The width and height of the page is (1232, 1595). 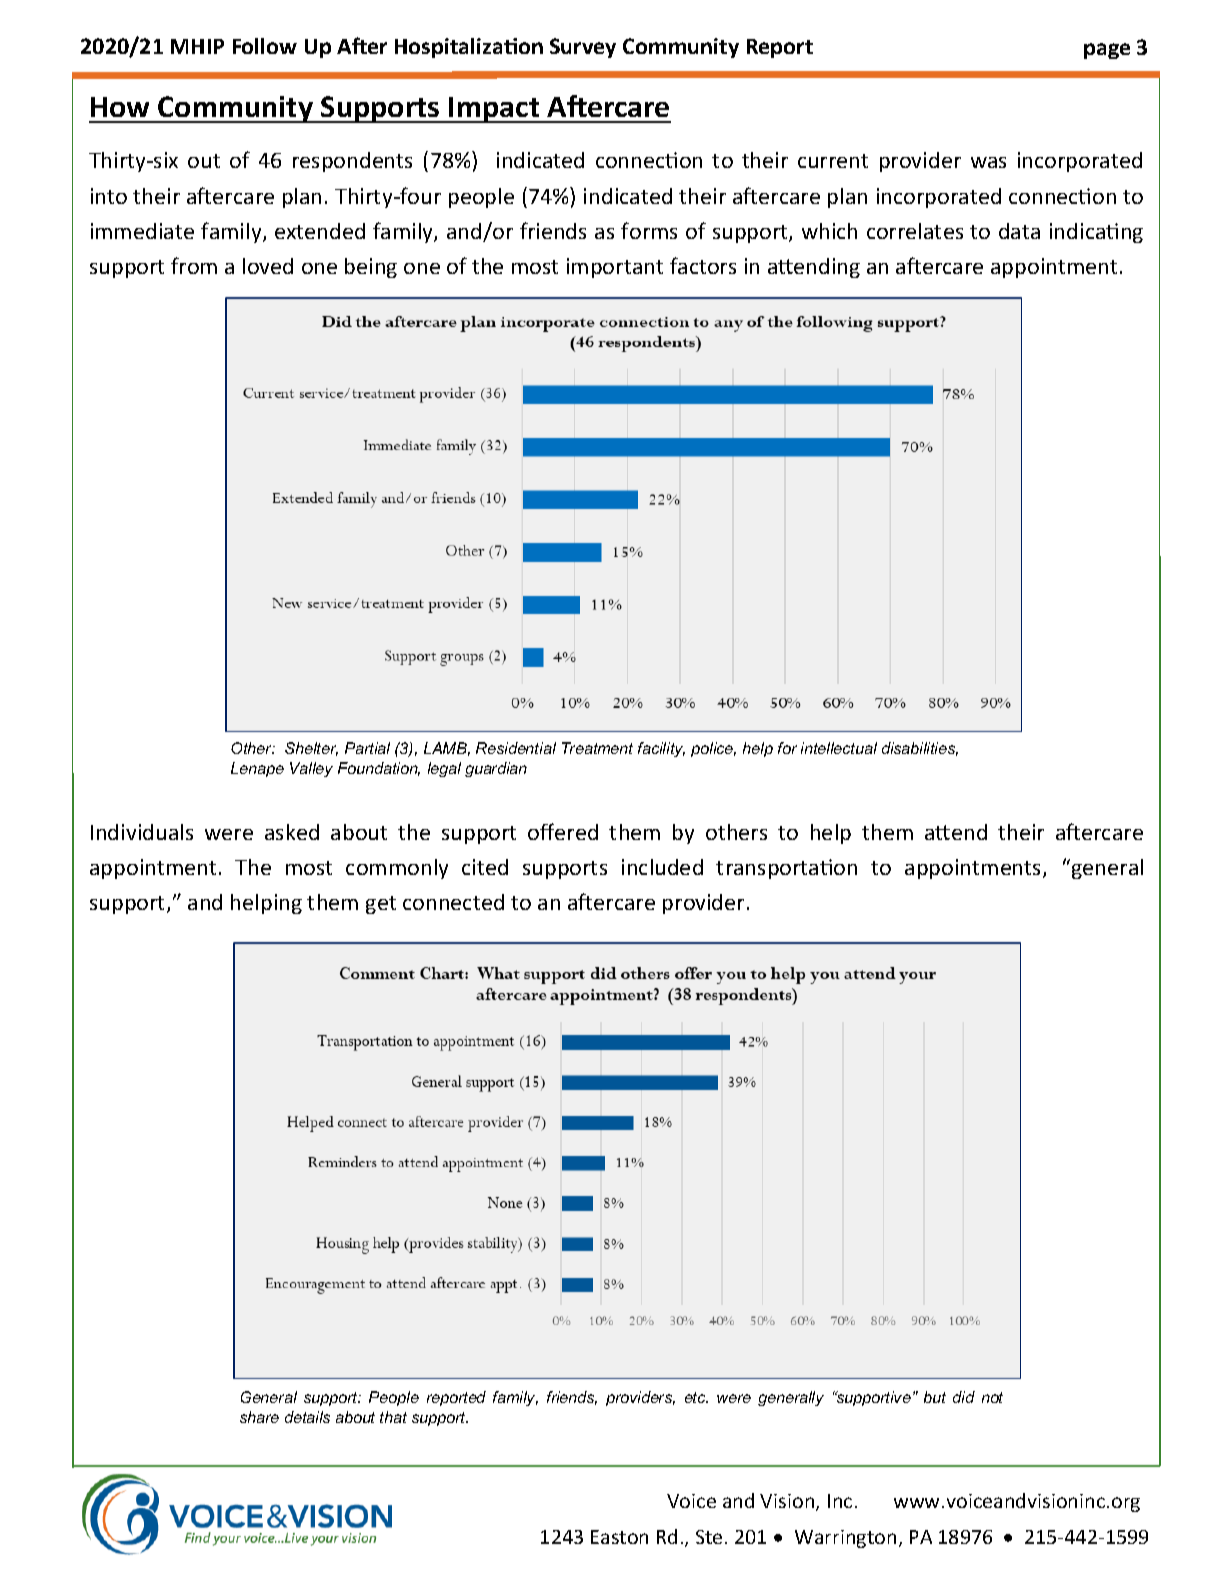 I want to click on disabilities, so click(x=920, y=749).
